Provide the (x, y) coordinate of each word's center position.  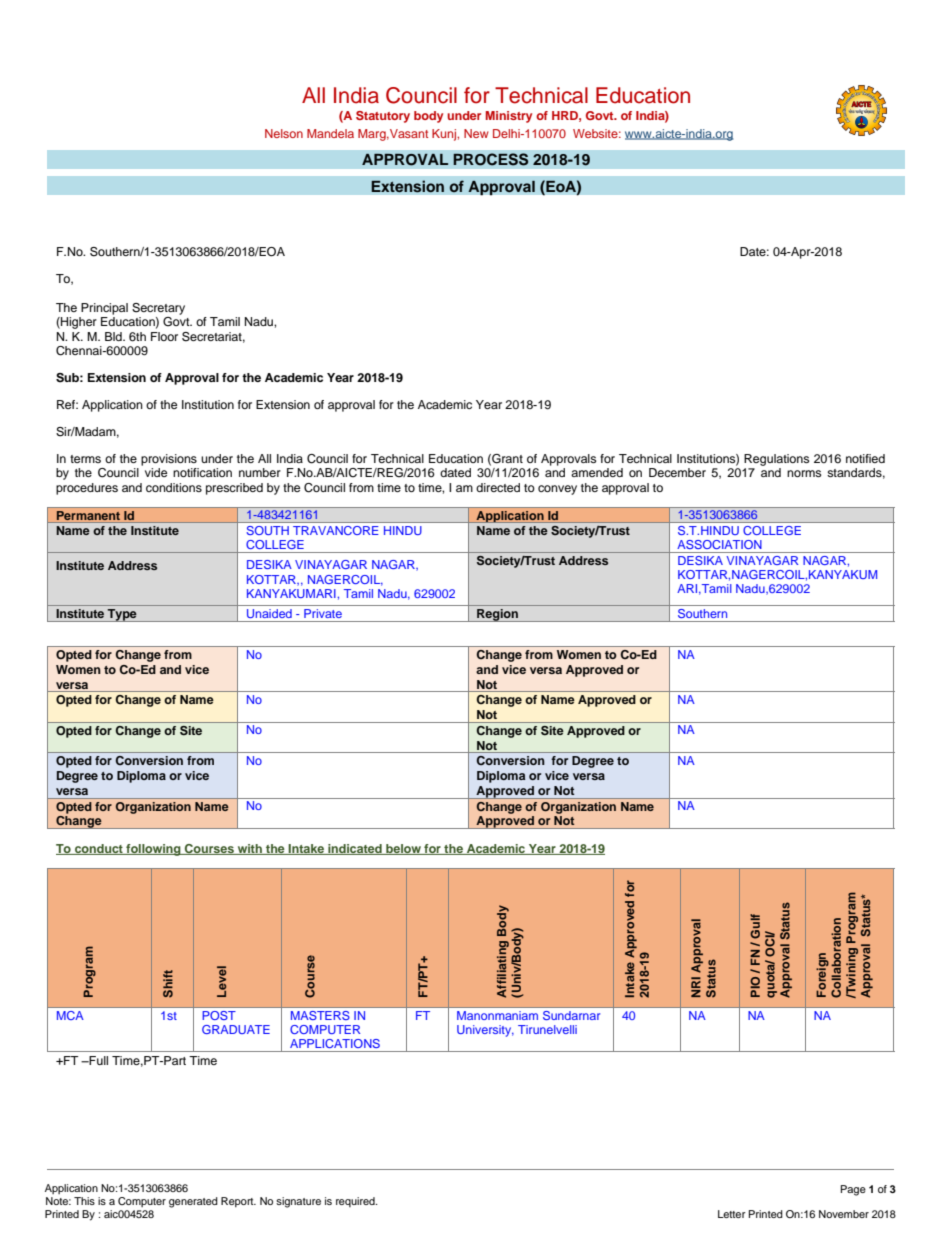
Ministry (509, 117)
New (476, 133)
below (403, 849)
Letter (732, 1214)
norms (804, 473)
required (356, 1202)
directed (498, 487)
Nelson (284, 133)
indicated (355, 849)
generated (193, 1202)
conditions (174, 487)
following (153, 850)
